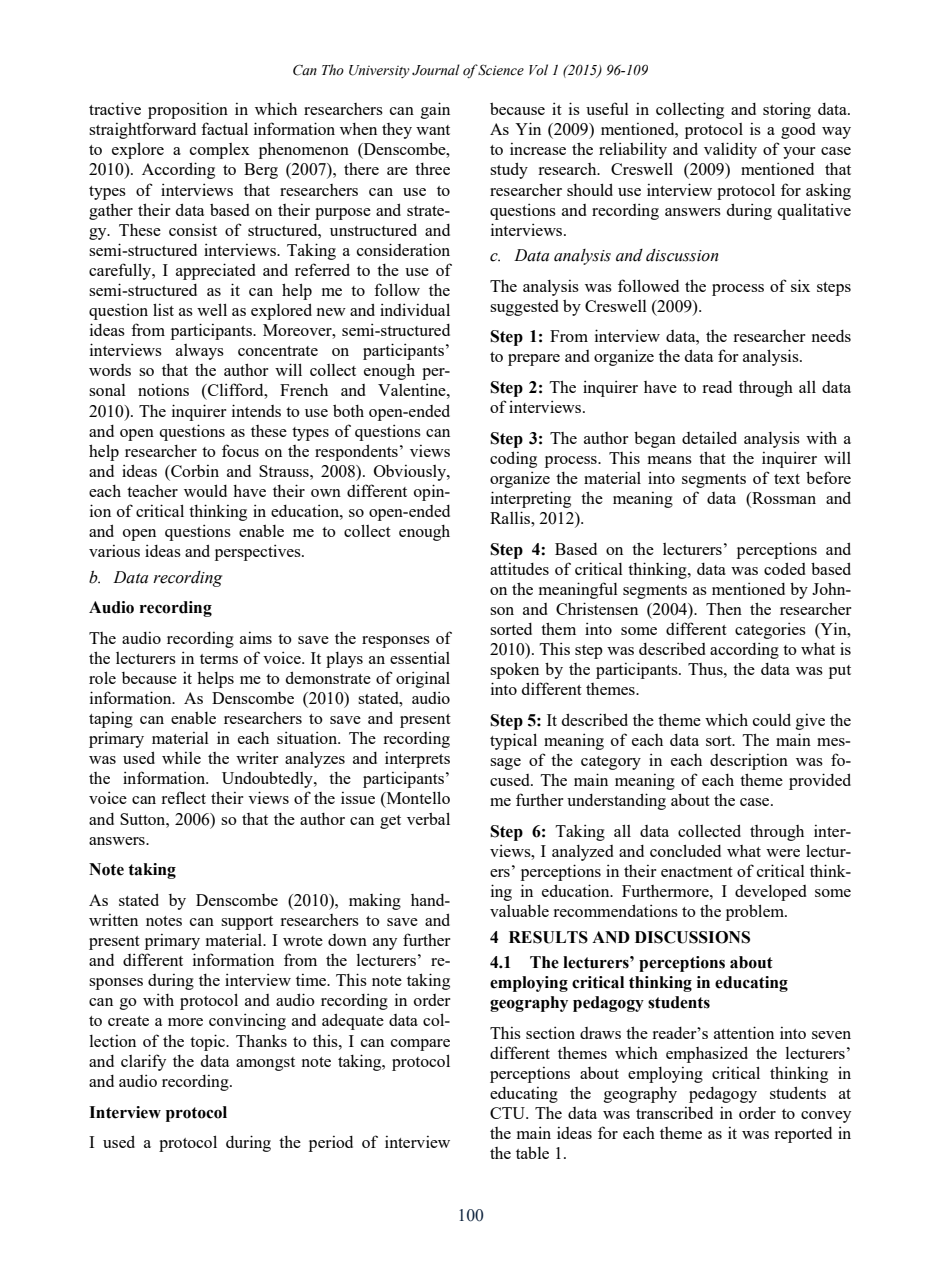 The width and height of the document is (941, 1288). I want to click on attitudes, so click(519, 569).
